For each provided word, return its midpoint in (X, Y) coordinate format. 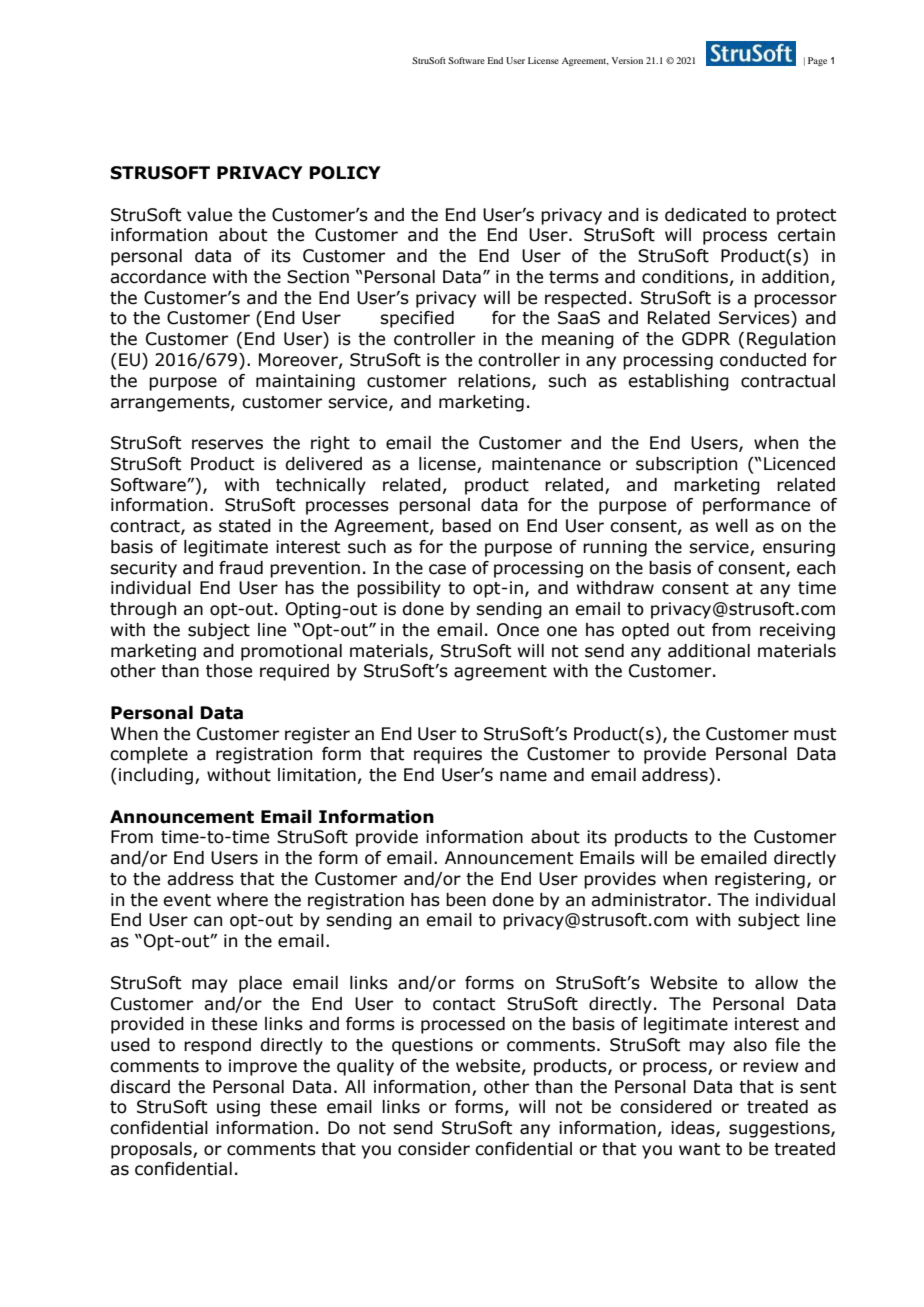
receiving (797, 631)
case (447, 569)
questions (432, 1046)
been (466, 900)
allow (776, 983)
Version (627, 60)
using (238, 1108)
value (209, 215)
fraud (241, 568)
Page (817, 61)
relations (495, 381)
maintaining (305, 382)
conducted (763, 360)
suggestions (780, 1129)
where (242, 900)
